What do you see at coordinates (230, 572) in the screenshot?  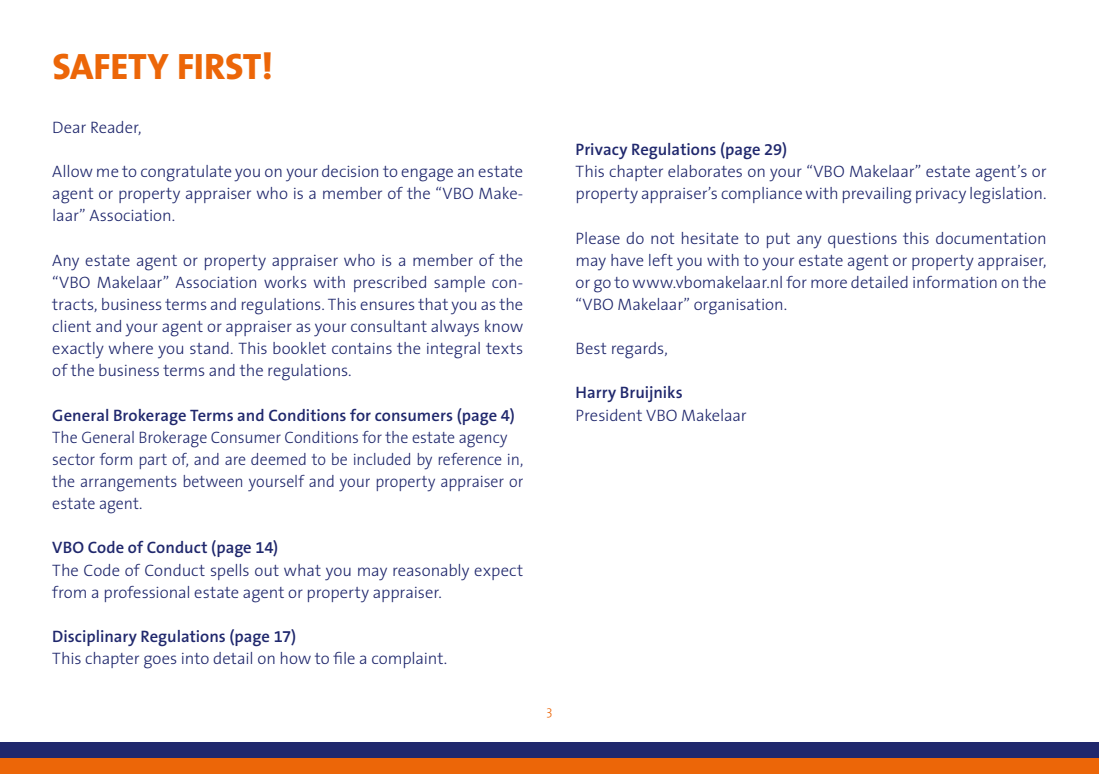 I see `spells` at bounding box center [230, 572].
